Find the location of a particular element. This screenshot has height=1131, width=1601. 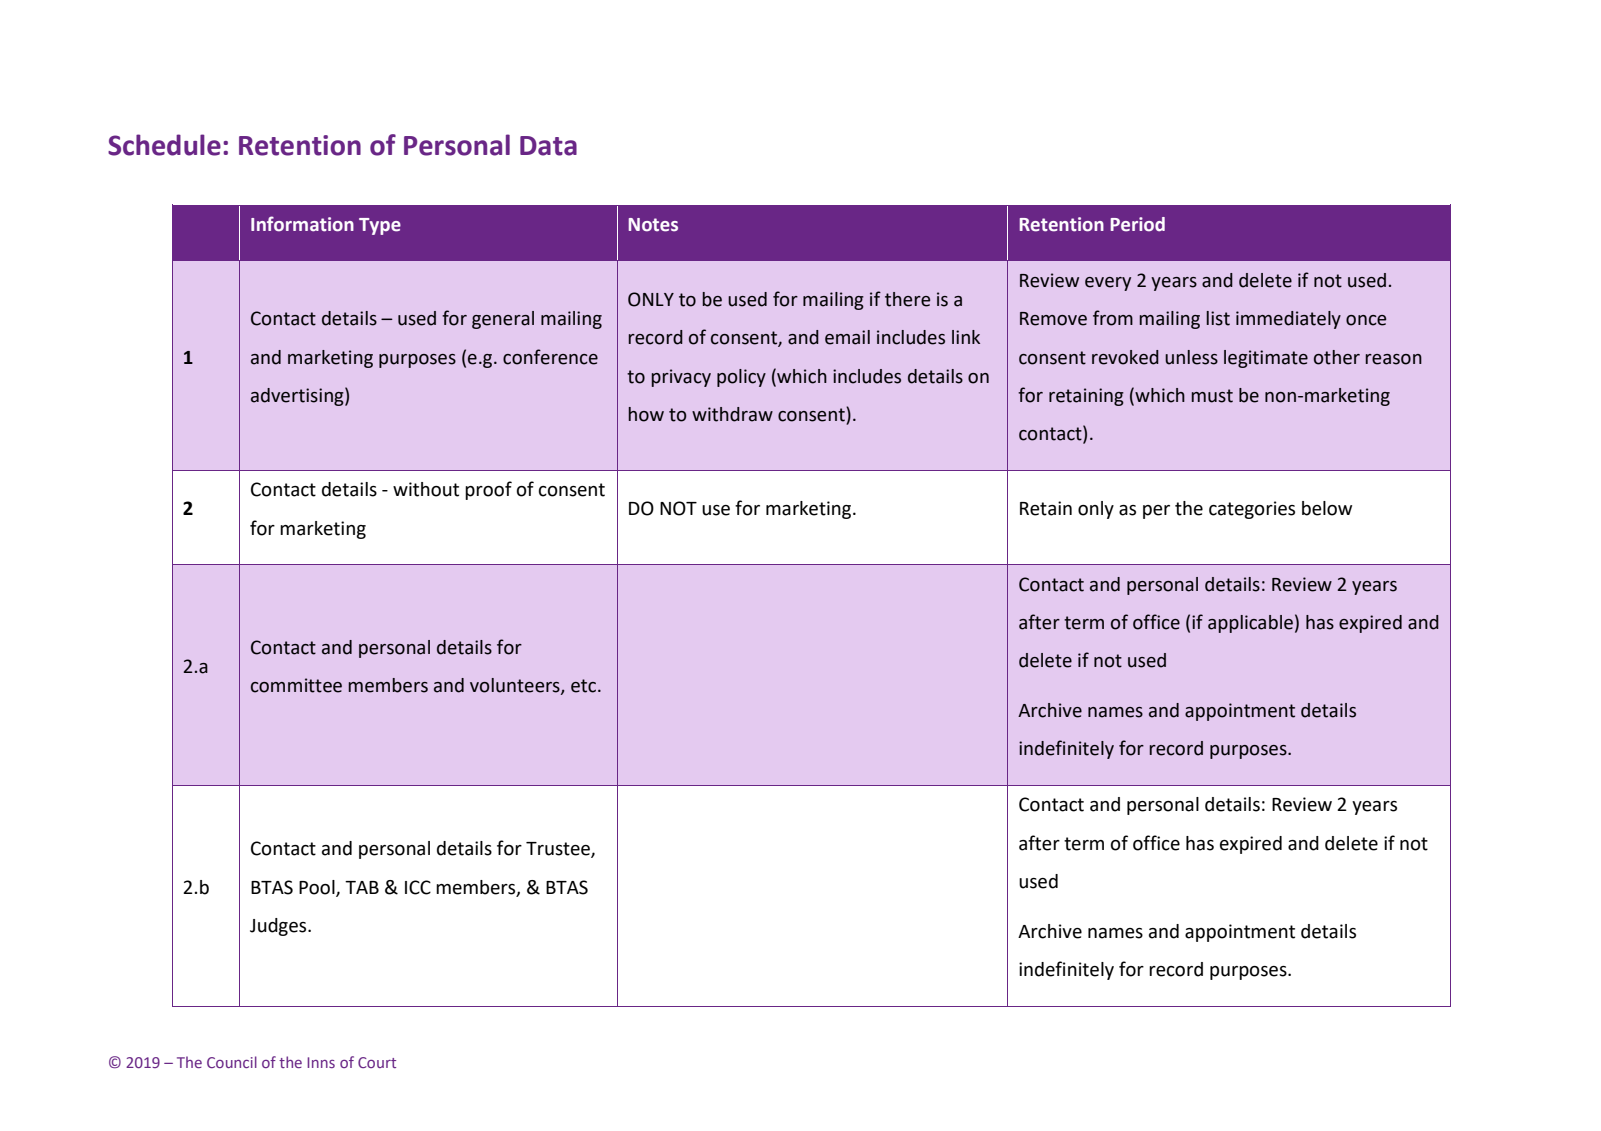

applicable is located at coordinates (1250, 624).
